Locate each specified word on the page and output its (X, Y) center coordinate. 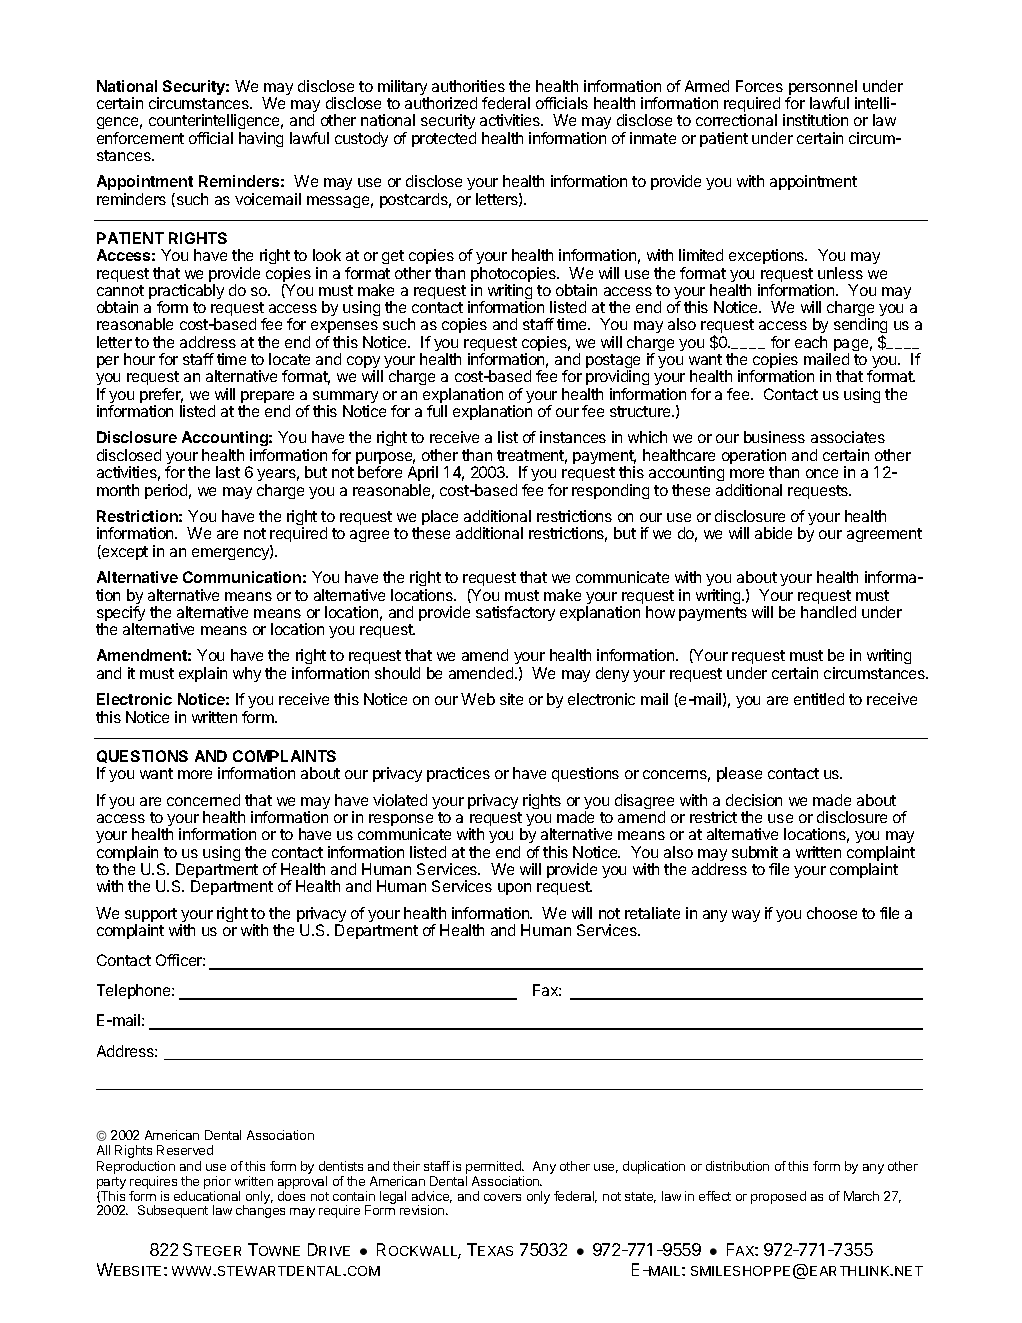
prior (217, 1182)
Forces (759, 86)
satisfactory (515, 613)
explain (203, 674)
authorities (468, 86)
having (261, 139)
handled (828, 612)
